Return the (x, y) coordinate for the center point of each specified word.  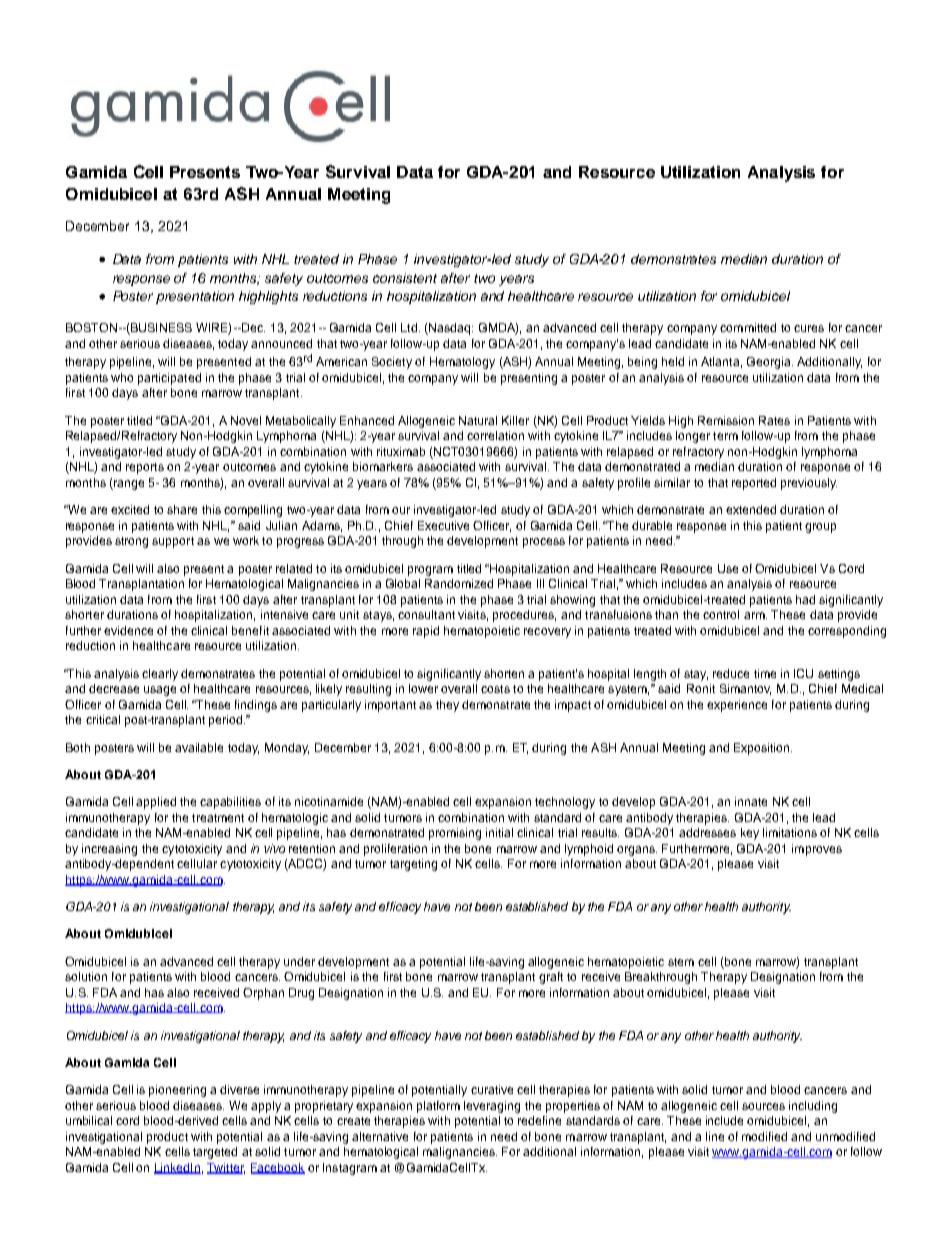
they (447, 706)
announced (281, 343)
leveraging (492, 1107)
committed (748, 327)
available (199, 747)
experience (737, 706)
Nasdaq (450, 329)
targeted (215, 1153)
